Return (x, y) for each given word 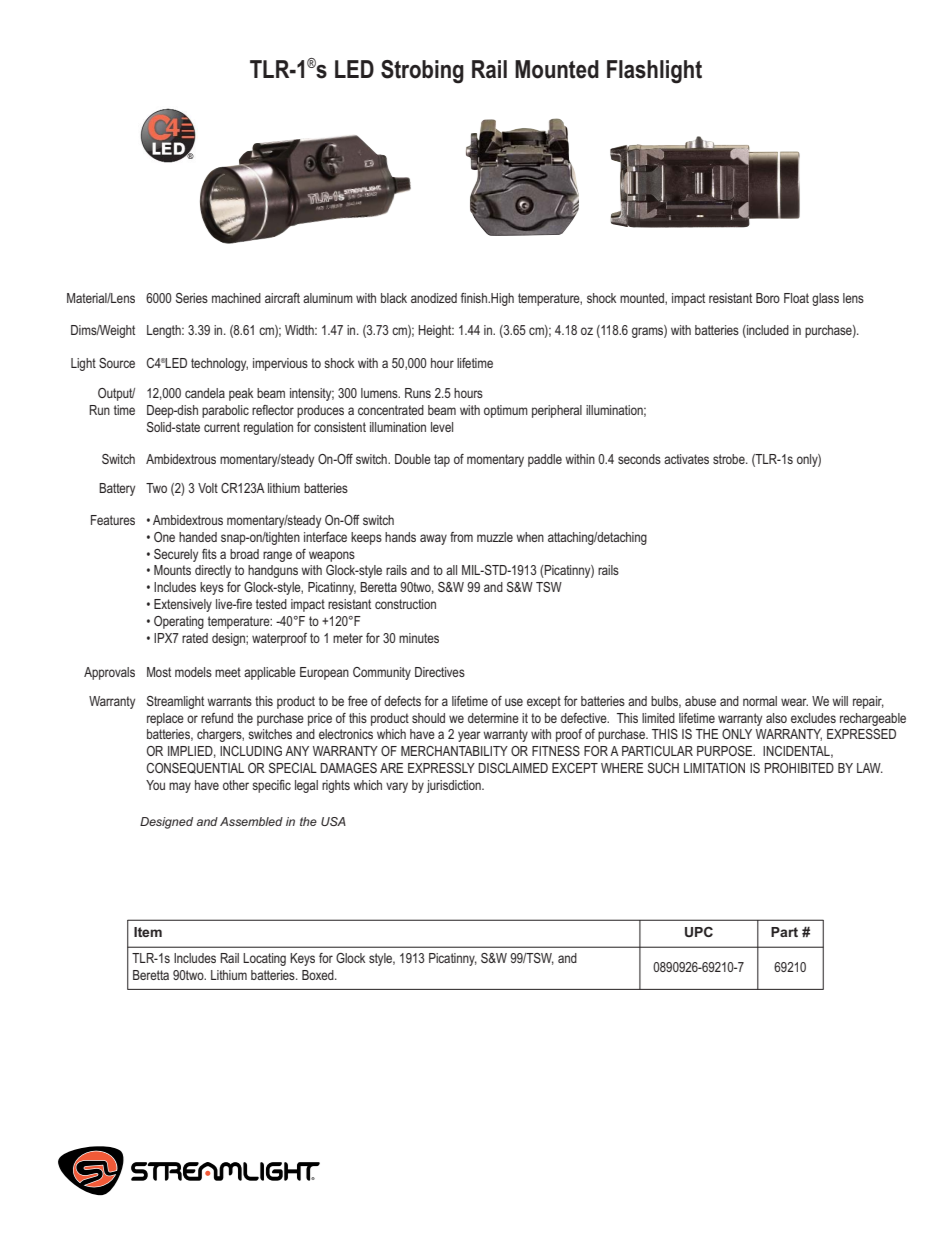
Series (192, 298)
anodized (434, 298)
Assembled (251, 821)
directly (213, 571)
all (451, 570)
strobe (730, 459)
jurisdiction (454, 786)
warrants (229, 701)
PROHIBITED (799, 768)
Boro (768, 298)
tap (442, 460)
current (222, 427)
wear (794, 702)
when (530, 537)
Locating (264, 959)
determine (493, 718)
